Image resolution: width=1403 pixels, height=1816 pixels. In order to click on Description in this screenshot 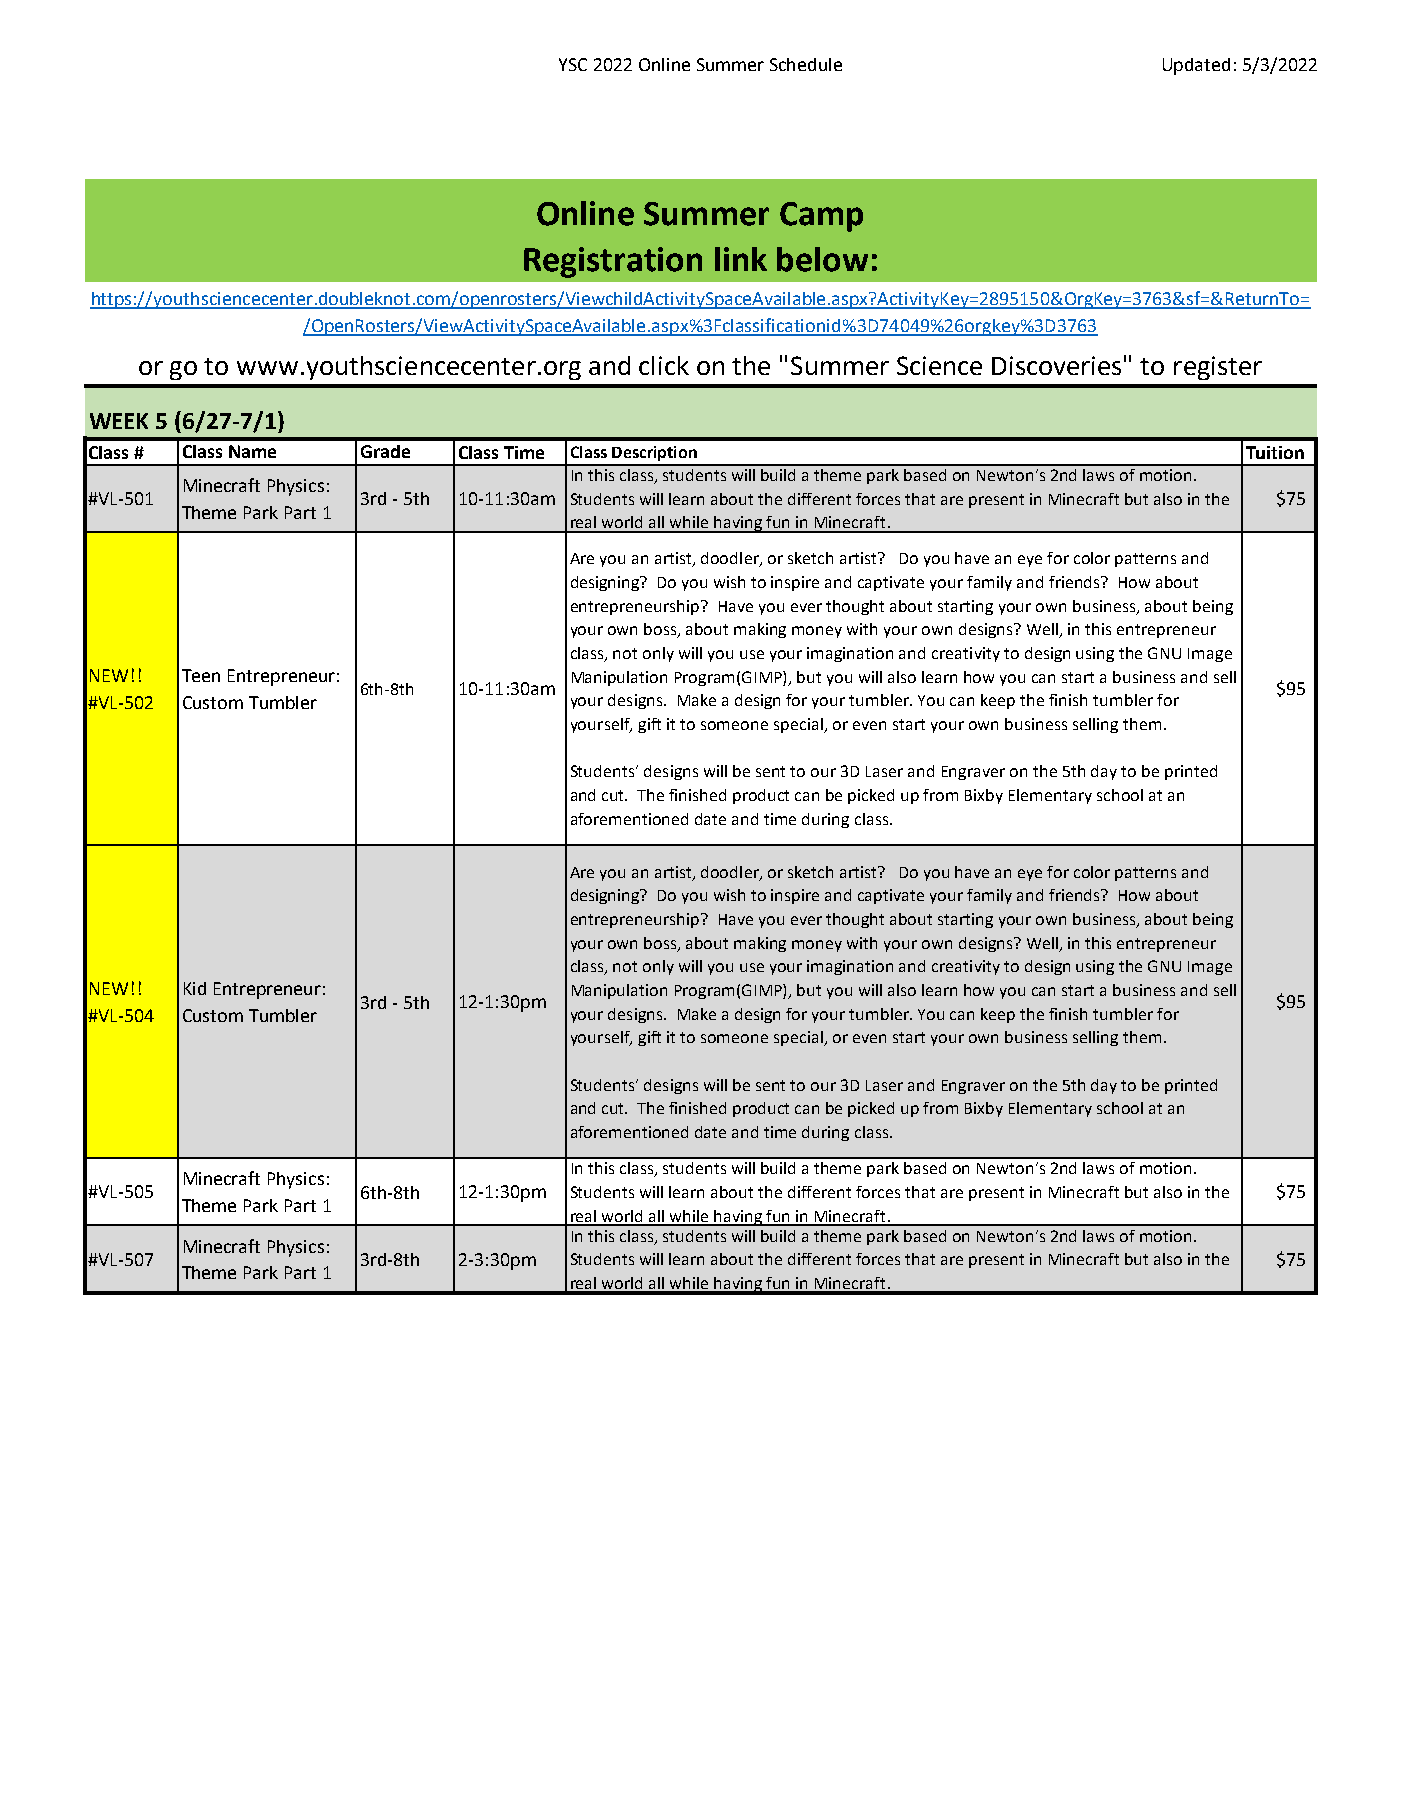, I will do `click(654, 453)`.
